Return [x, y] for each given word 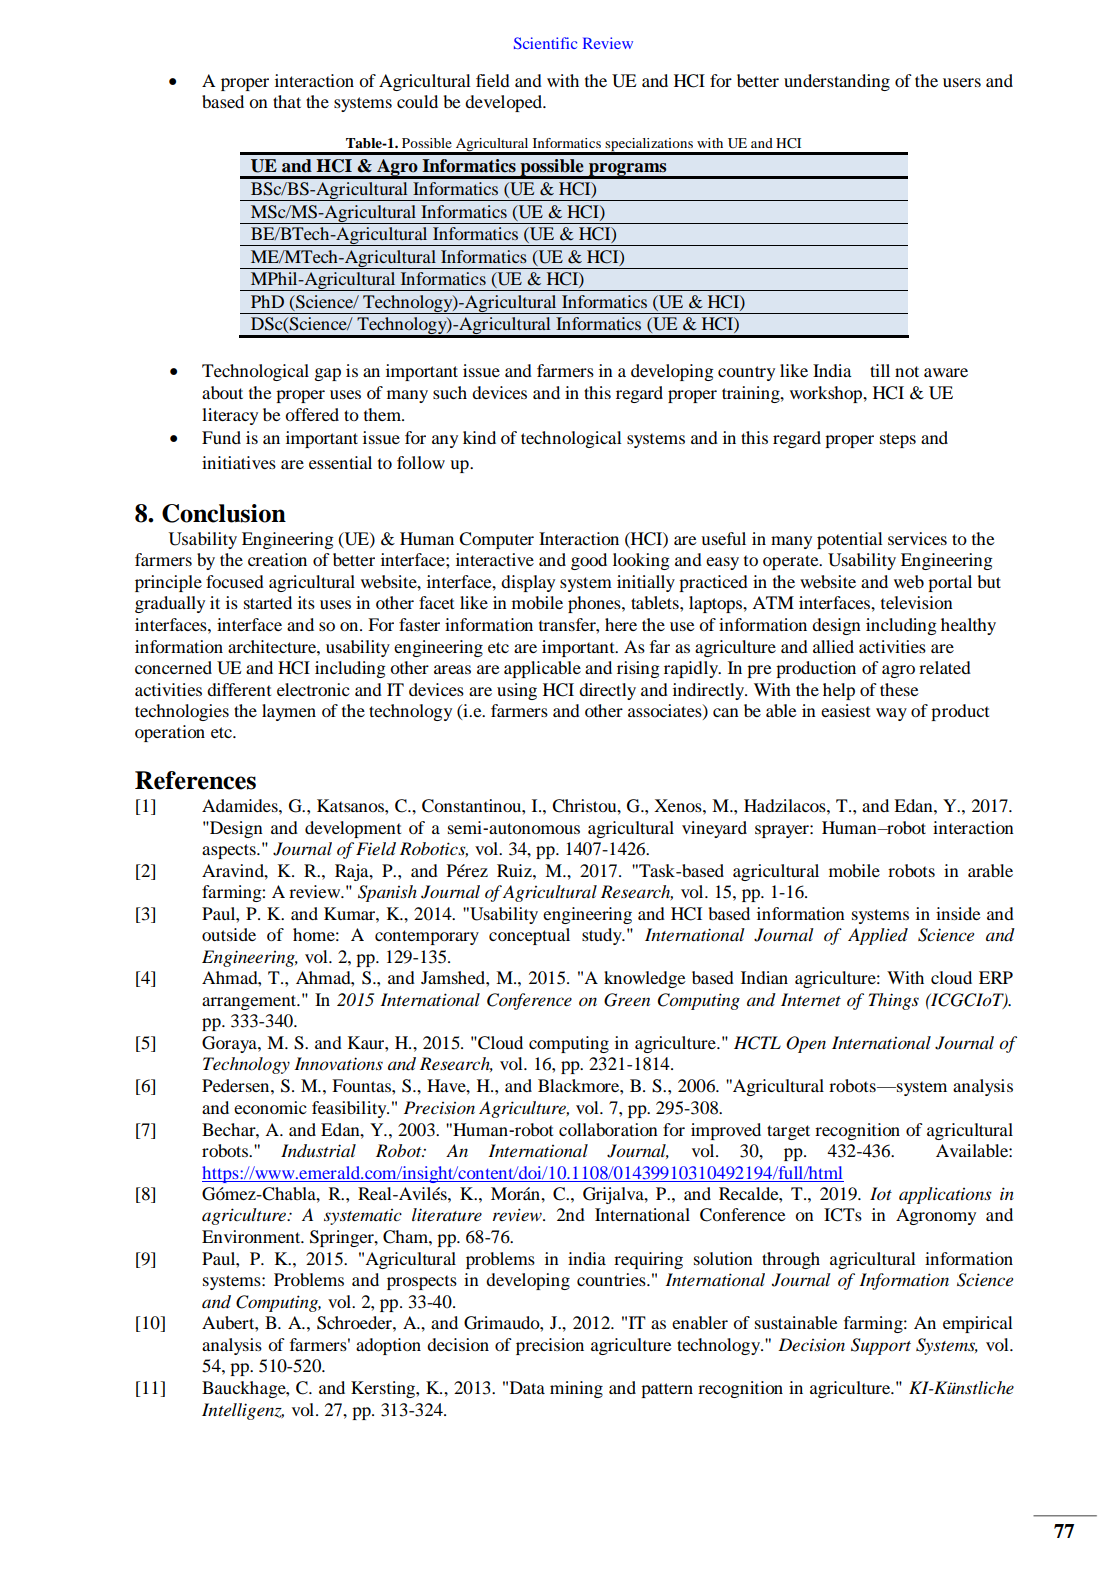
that [287, 101]
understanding [837, 82]
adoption [388, 1346]
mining [576, 1389]
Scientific [545, 43]
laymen [289, 712]
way [891, 714]
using [517, 691]
